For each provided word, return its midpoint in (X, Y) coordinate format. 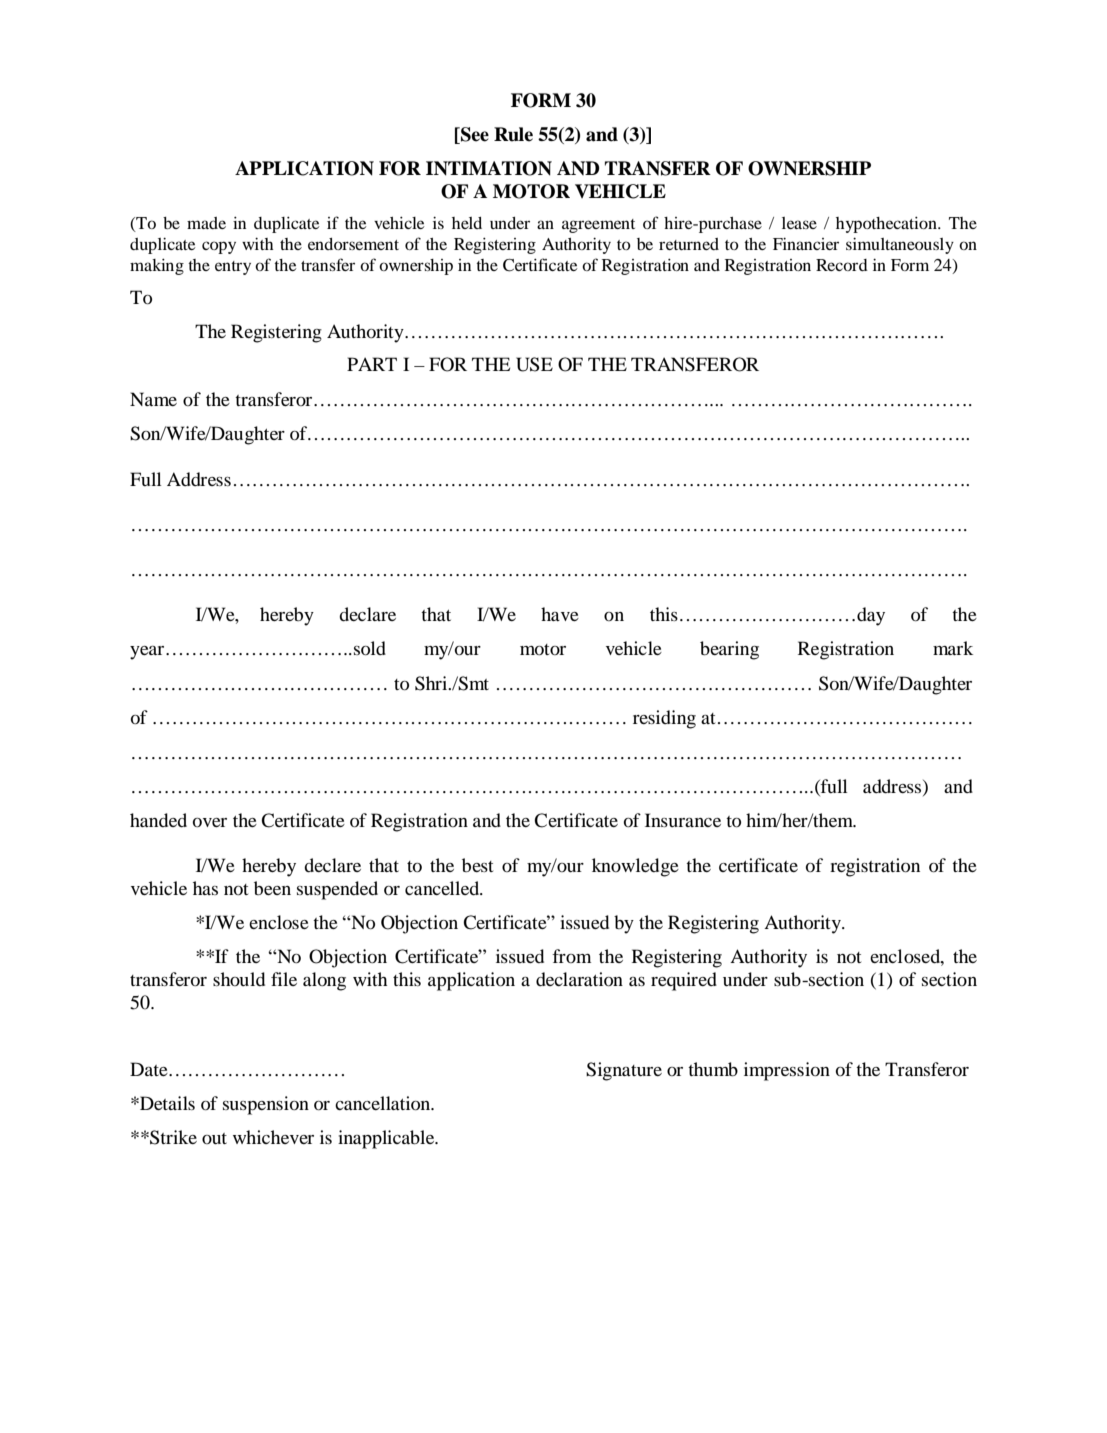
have (560, 614)
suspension (266, 1105)
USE (534, 364)
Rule (513, 134)
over (210, 822)
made (206, 223)
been (272, 888)
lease (799, 223)
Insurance (683, 820)
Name (153, 399)
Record (842, 265)
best (477, 865)
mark (953, 648)
